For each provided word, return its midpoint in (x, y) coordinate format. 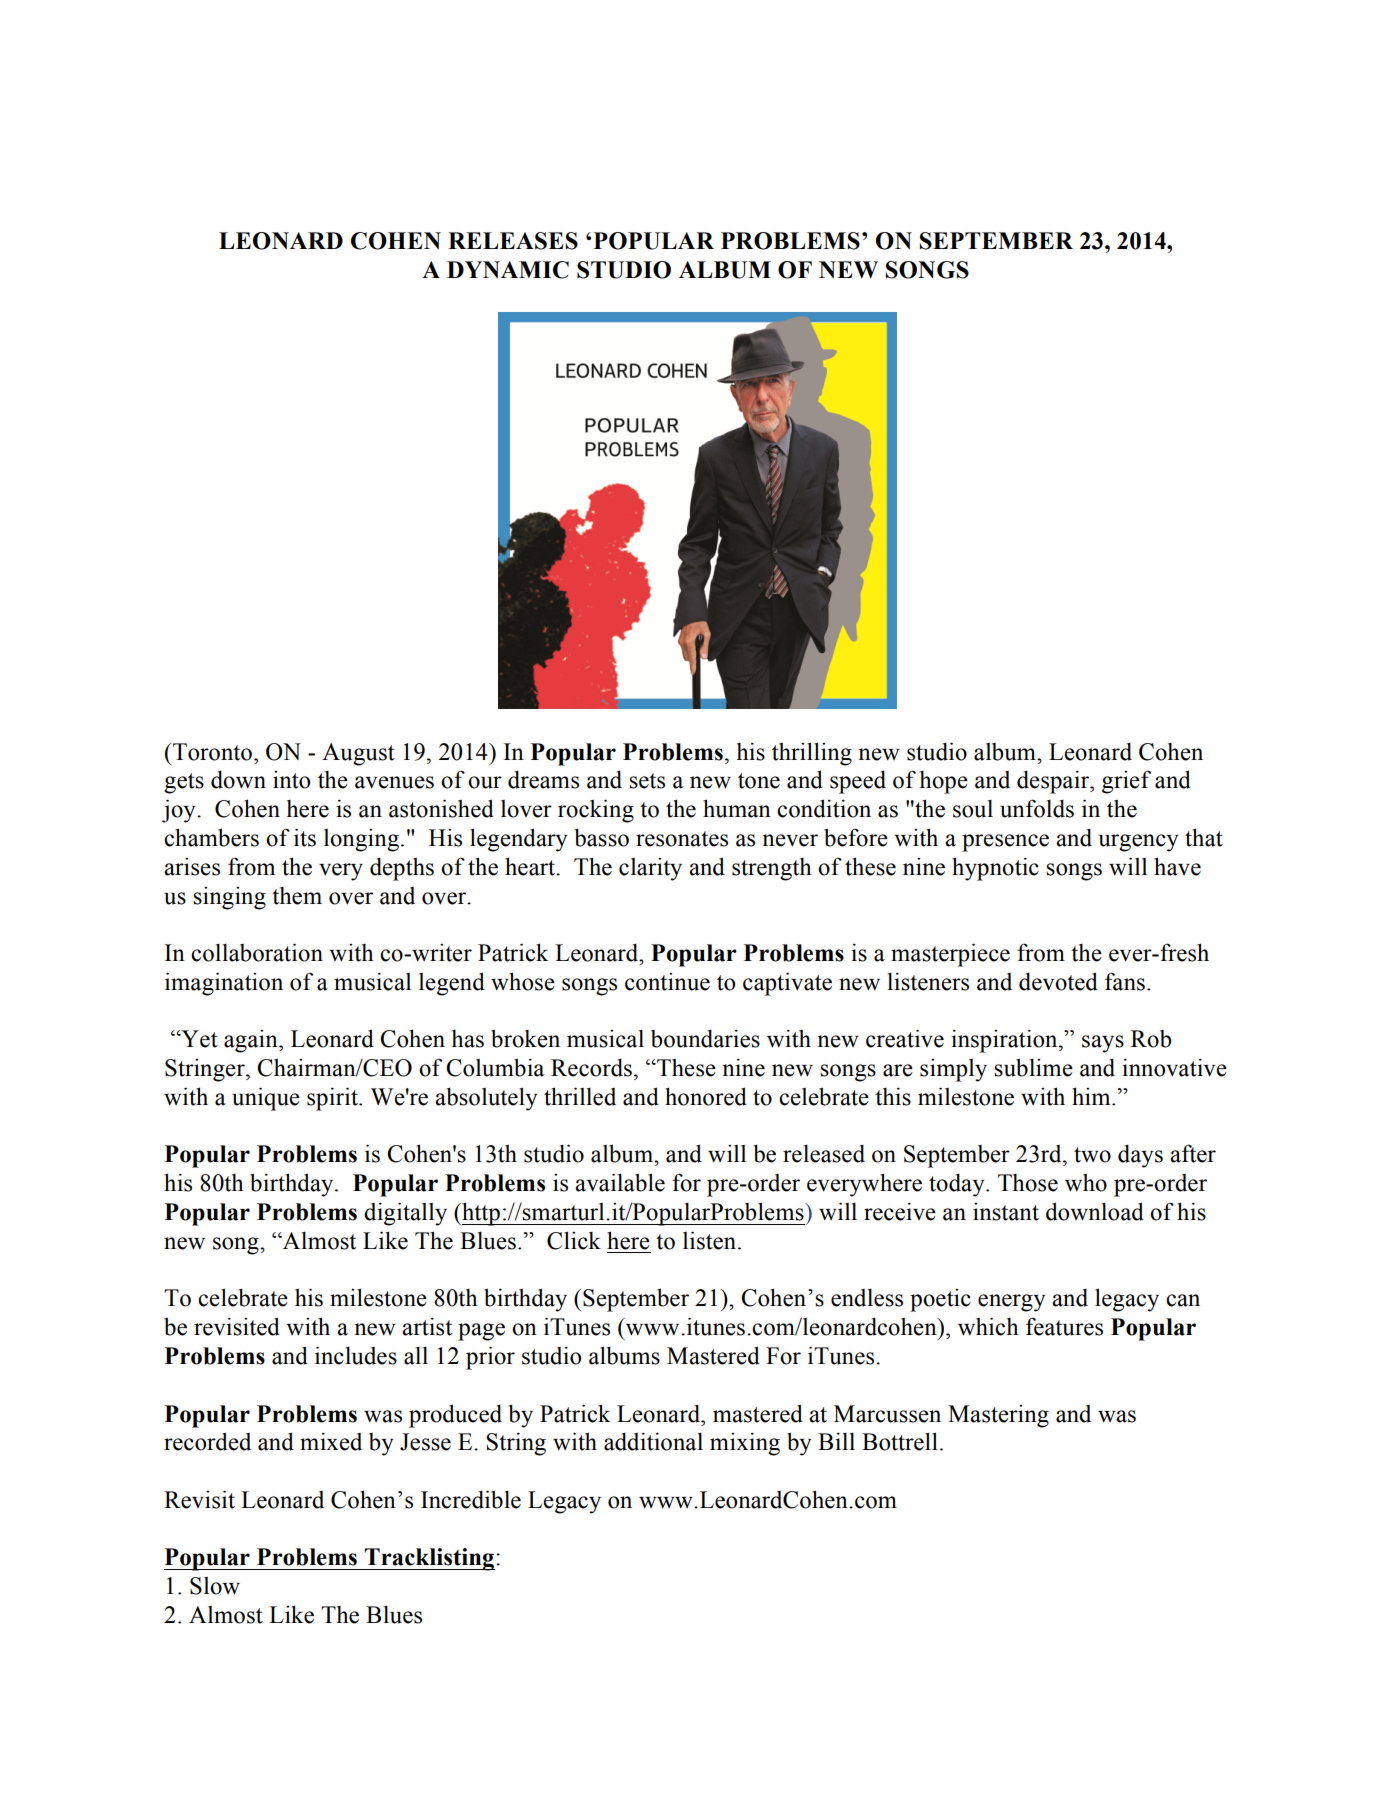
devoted (1058, 981)
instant (1006, 1212)
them (297, 896)
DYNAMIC (508, 270)
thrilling (812, 754)
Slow (215, 1586)
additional (653, 1441)
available (620, 1182)
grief (1126, 782)
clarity (650, 869)
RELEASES (513, 241)
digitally (405, 1214)
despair (1054, 782)
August (358, 754)
